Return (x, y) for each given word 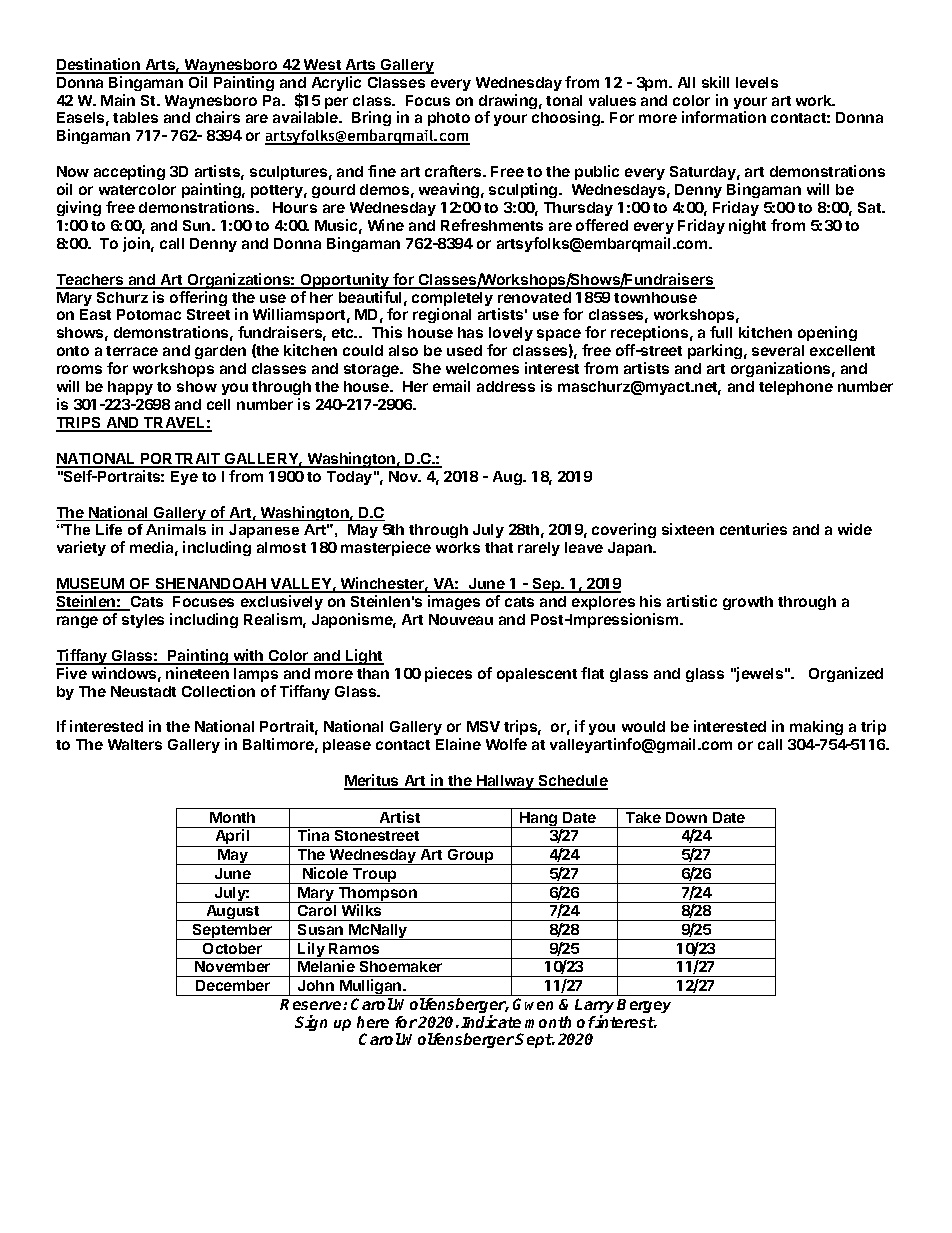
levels (757, 82)
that (499, 547)
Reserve (312, 1004)
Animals (176, 529)
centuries (753, 529)
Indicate (491, 1021)
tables (135, 117)
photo (449, 119)
